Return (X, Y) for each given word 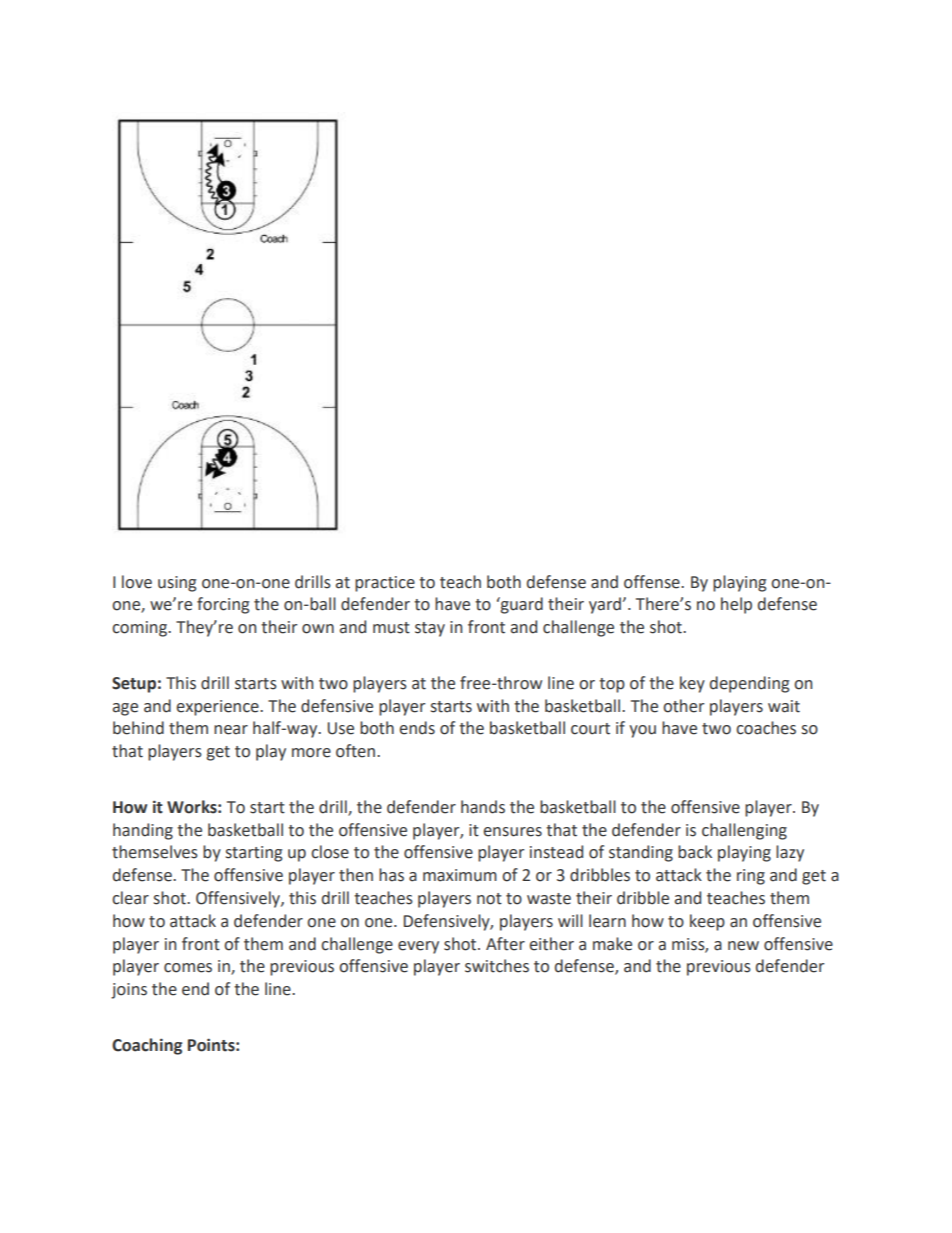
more (311, 753)
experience (218, 708)
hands (483, 807)
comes (188, 968)
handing (143, 831)
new (743, 946)
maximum (460, 875)
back (695, 852)
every (418, 947)
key (692, 684)
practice (385, 584)
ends (417, 728)
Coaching (147, 1046)
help (736, 605)
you (642, 731)
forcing (223, 605)
